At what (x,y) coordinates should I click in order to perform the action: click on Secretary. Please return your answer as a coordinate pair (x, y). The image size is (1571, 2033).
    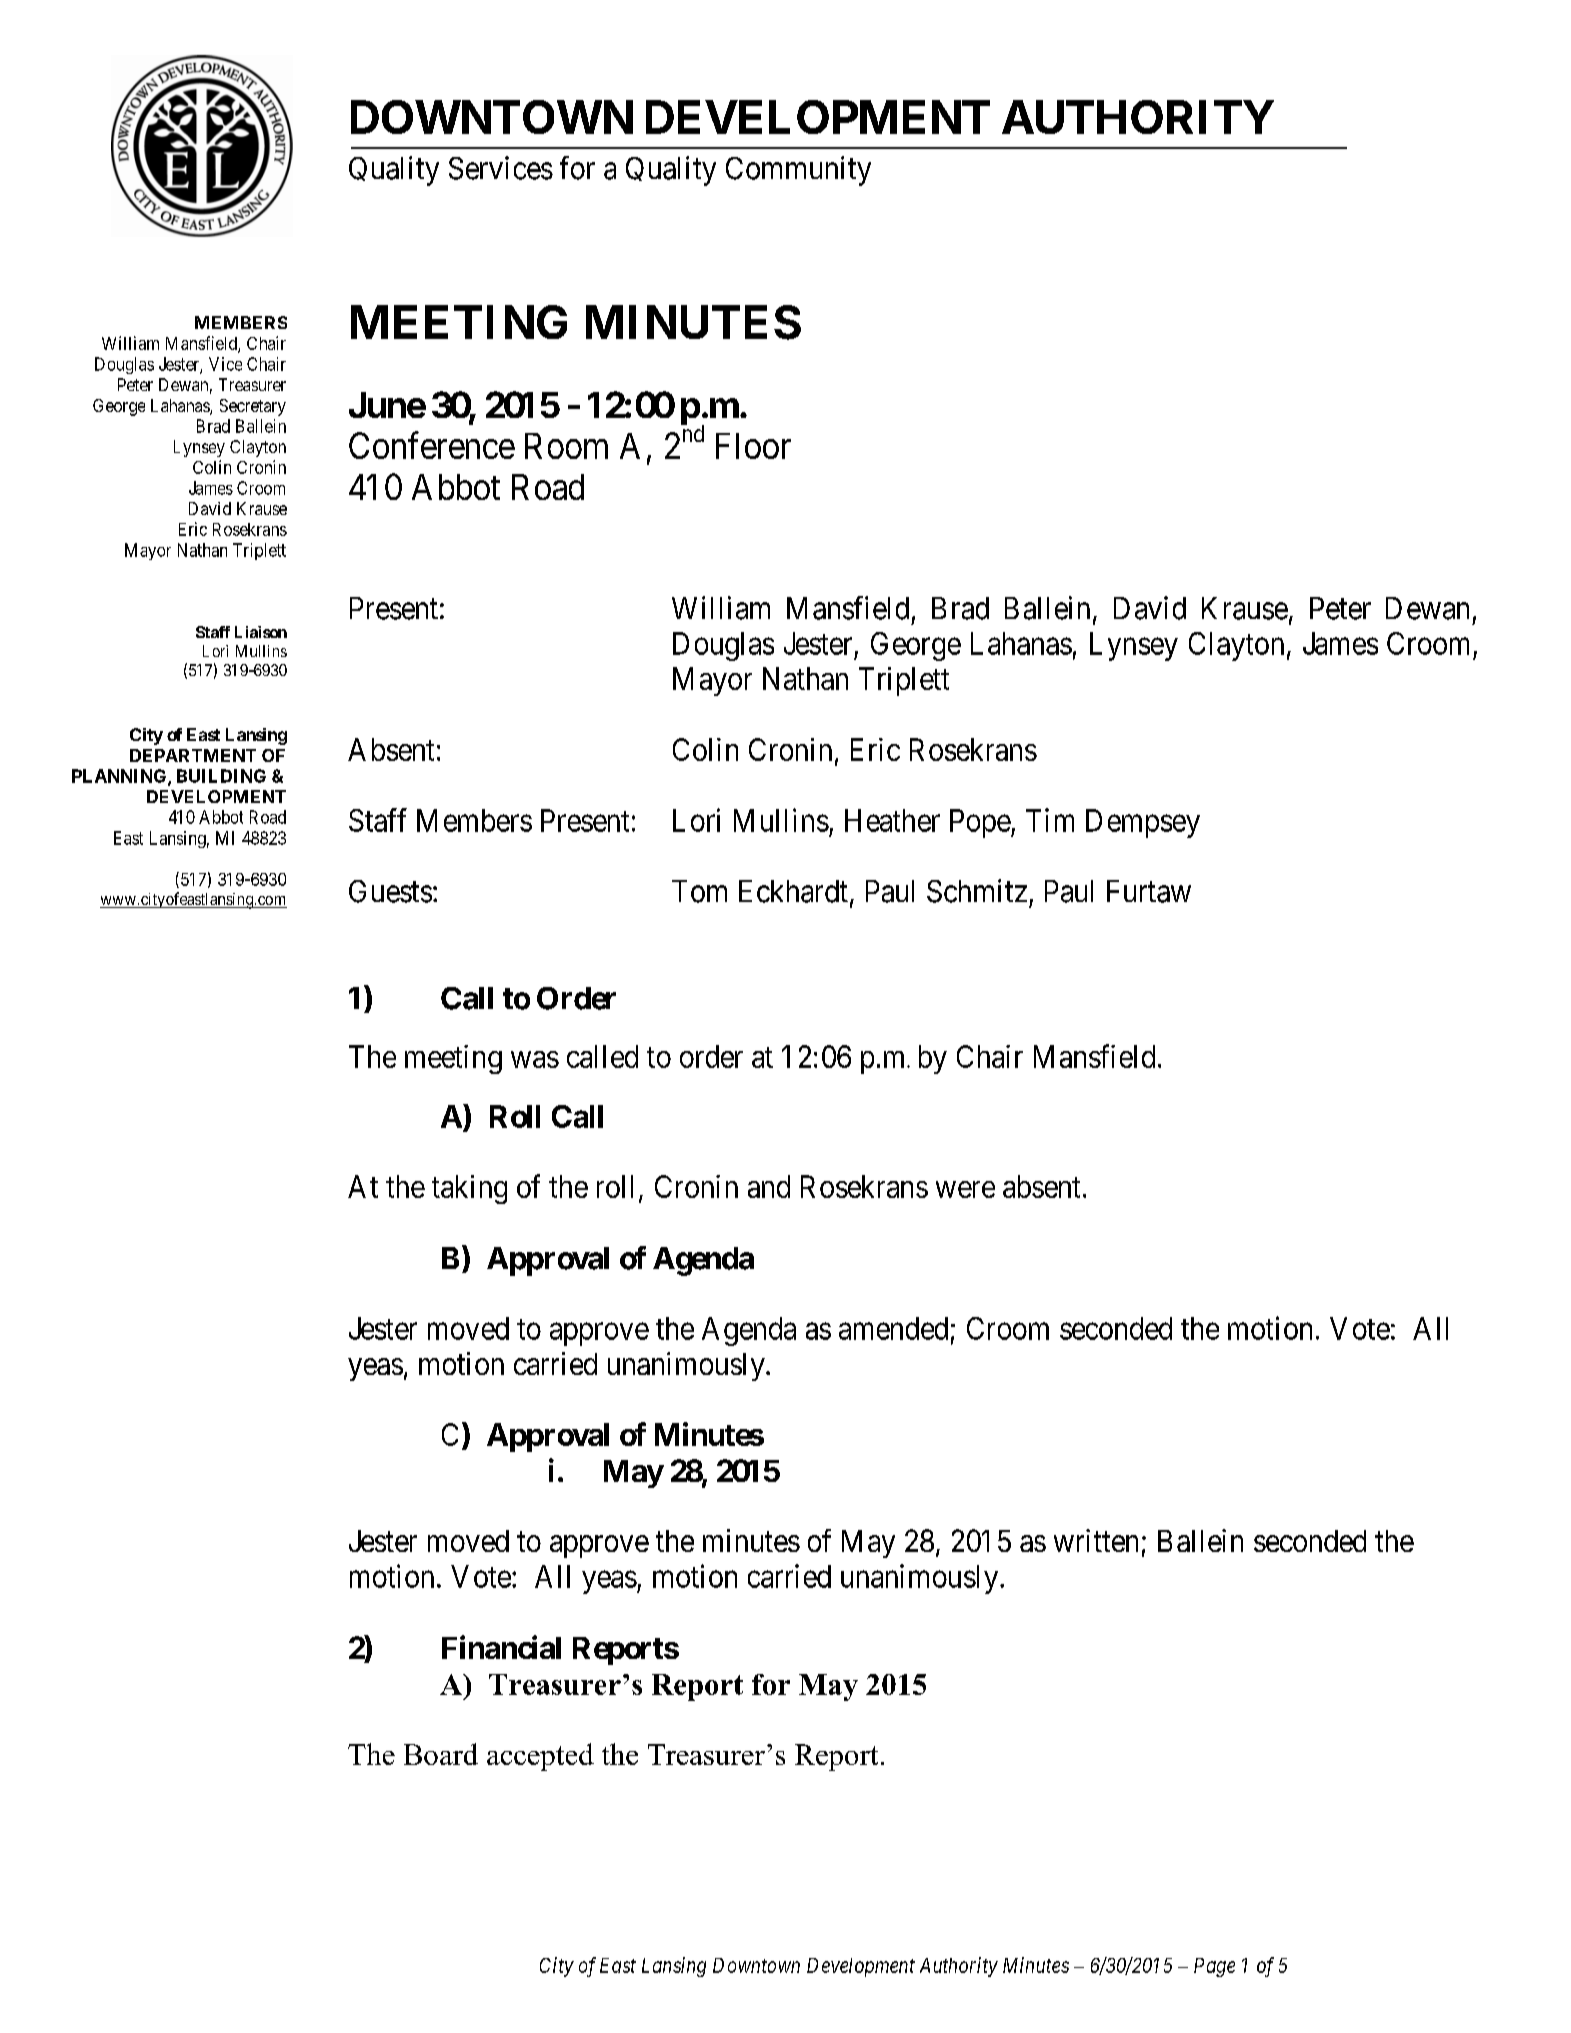
    Looking at the image, I should click on (253, 407).
